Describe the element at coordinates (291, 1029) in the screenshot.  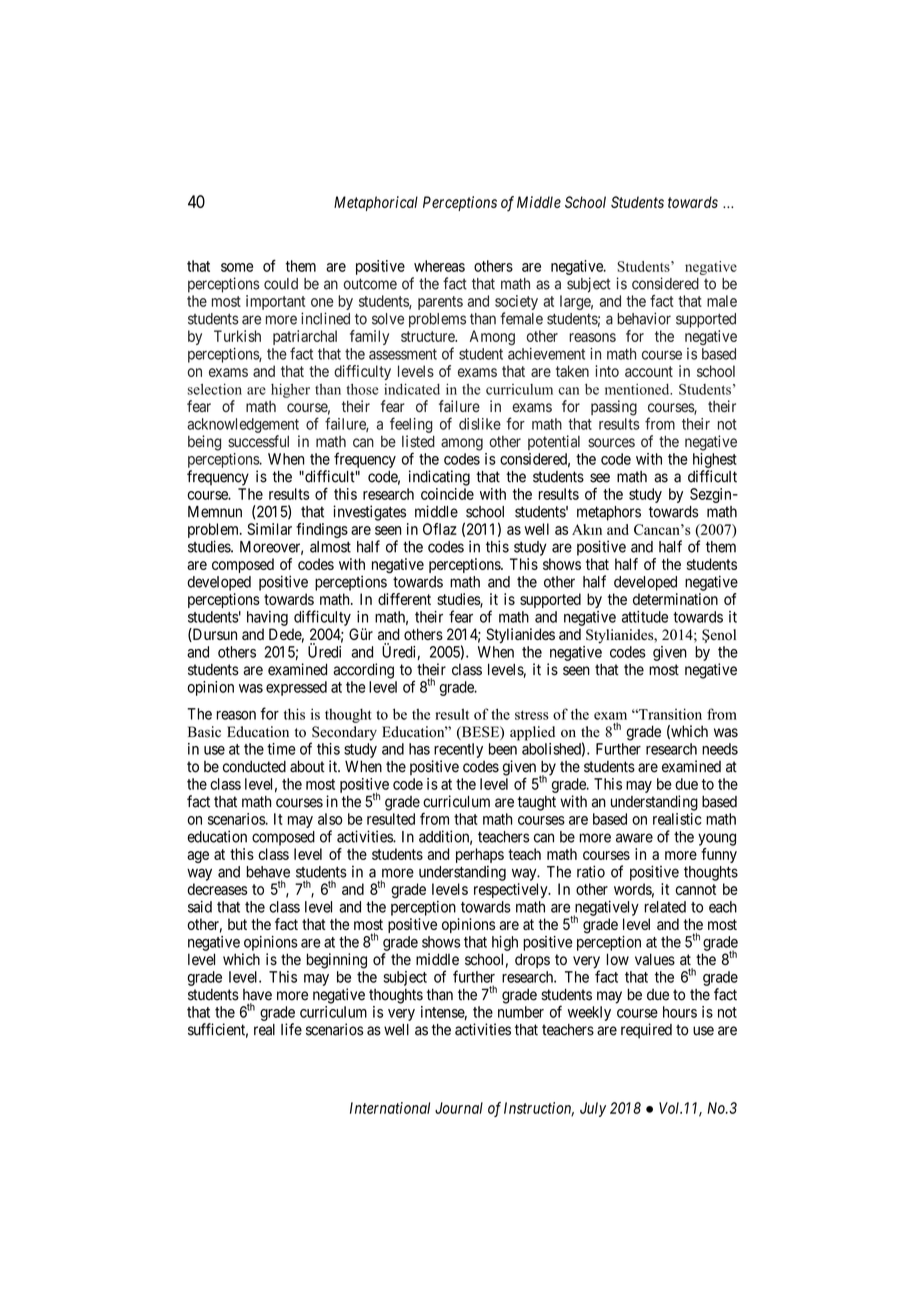
I see `life` at that location.
